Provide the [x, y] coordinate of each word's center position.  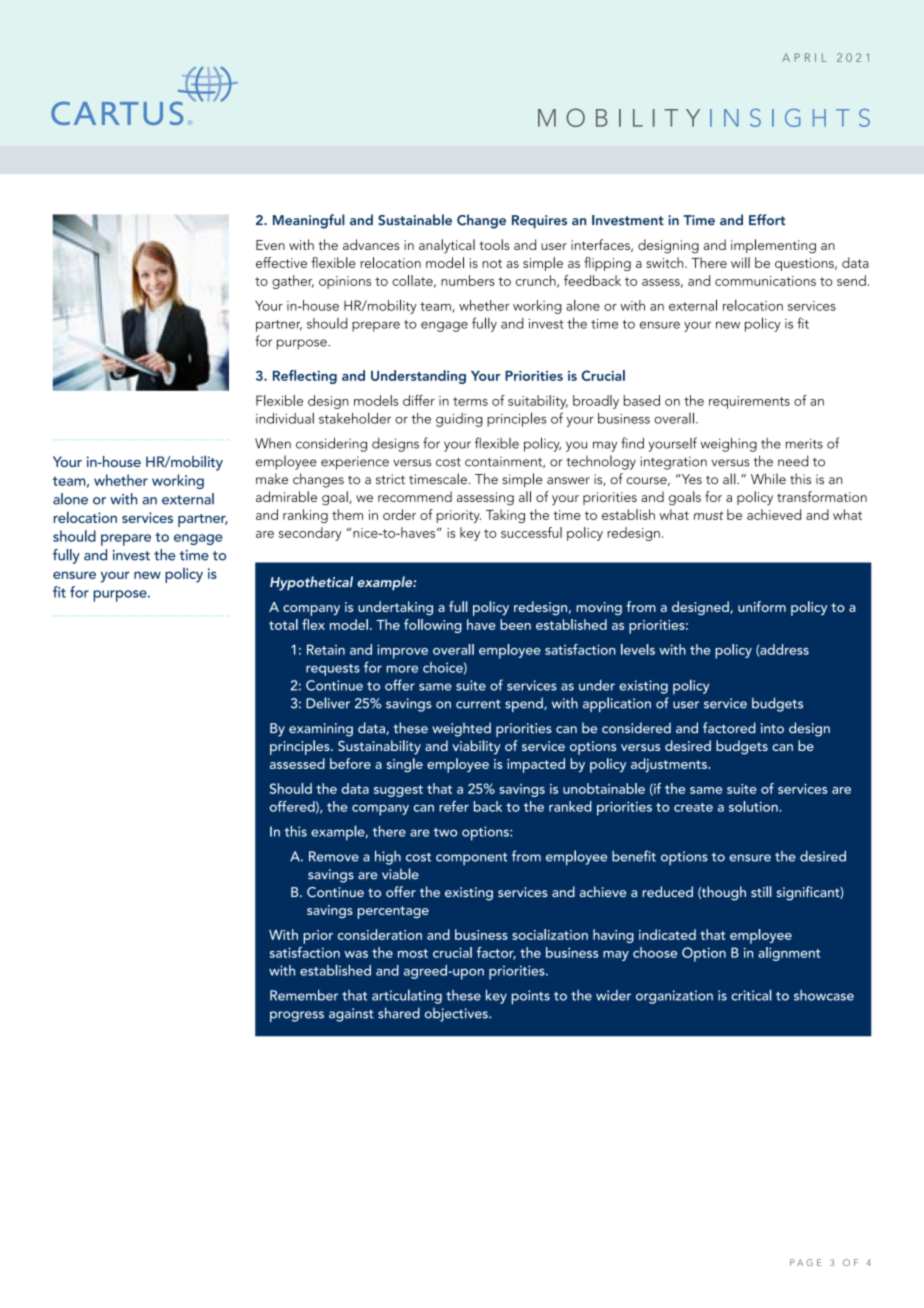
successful [531, 532]
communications [765, 281]
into [772, 728]
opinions [345, 282]
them [347, 514]
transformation [822, 496]
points [531, 997]
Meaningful [309, 221]
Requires [539, 222]
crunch [537, 281]
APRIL [804, 57]
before [350, 763]
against [351, 1015]
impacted [536, 765]
